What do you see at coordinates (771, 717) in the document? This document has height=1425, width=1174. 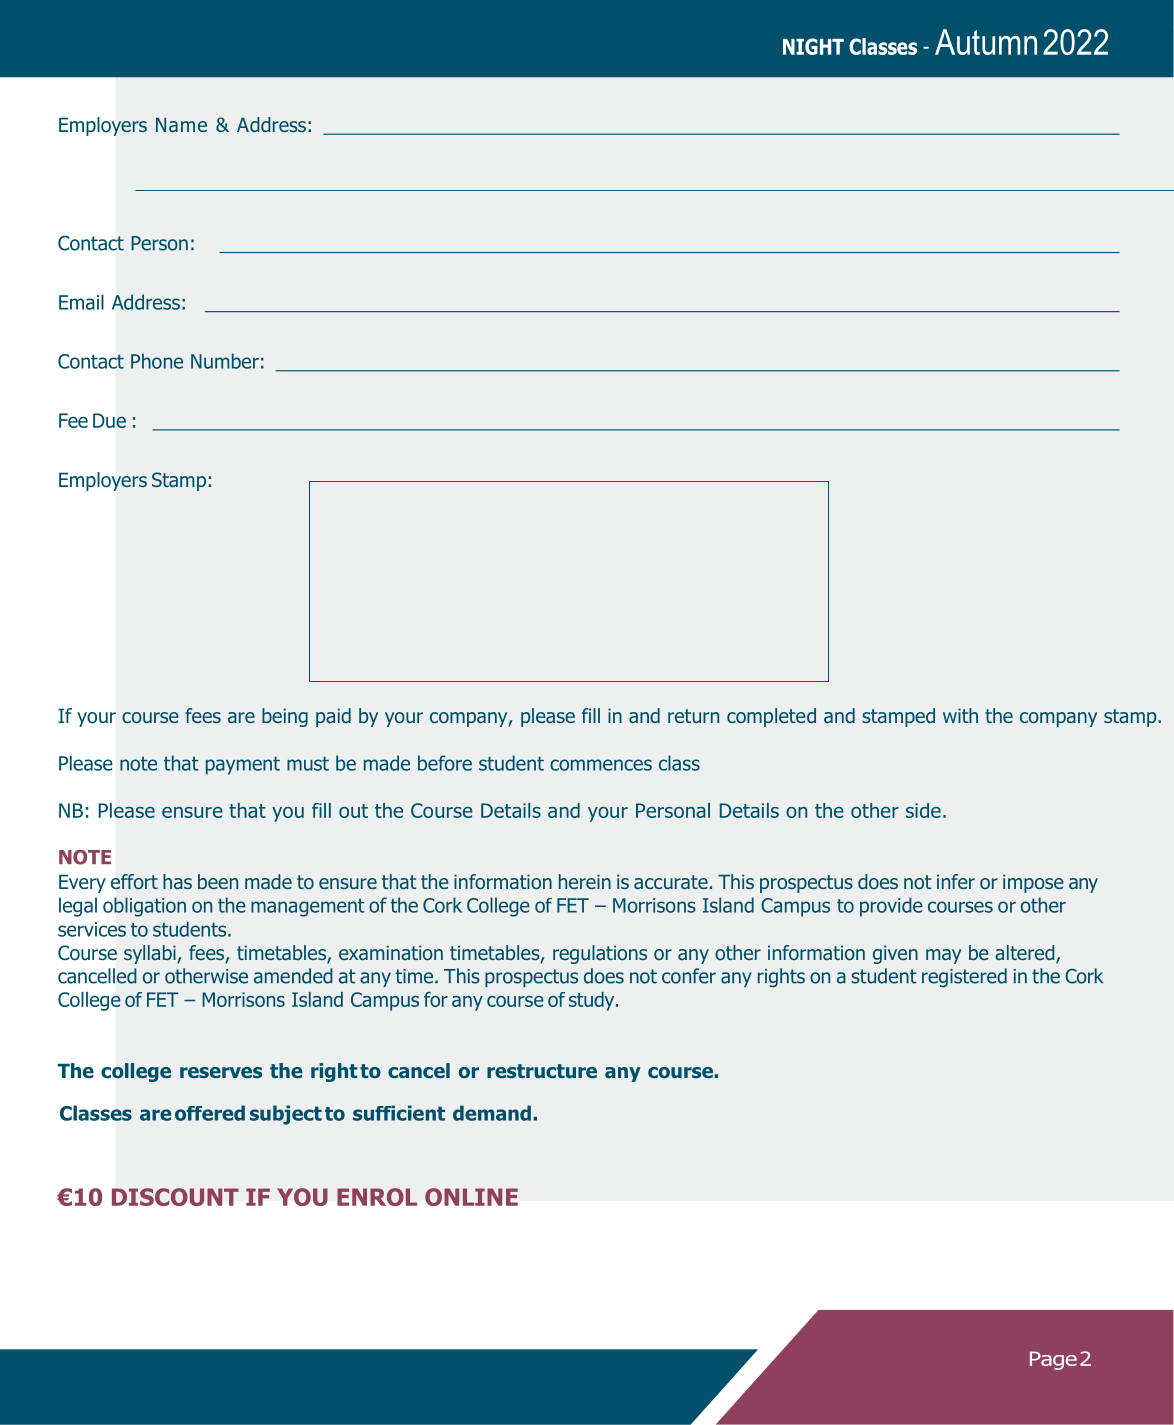 I see `completed` at bounding box center [771, 717].
